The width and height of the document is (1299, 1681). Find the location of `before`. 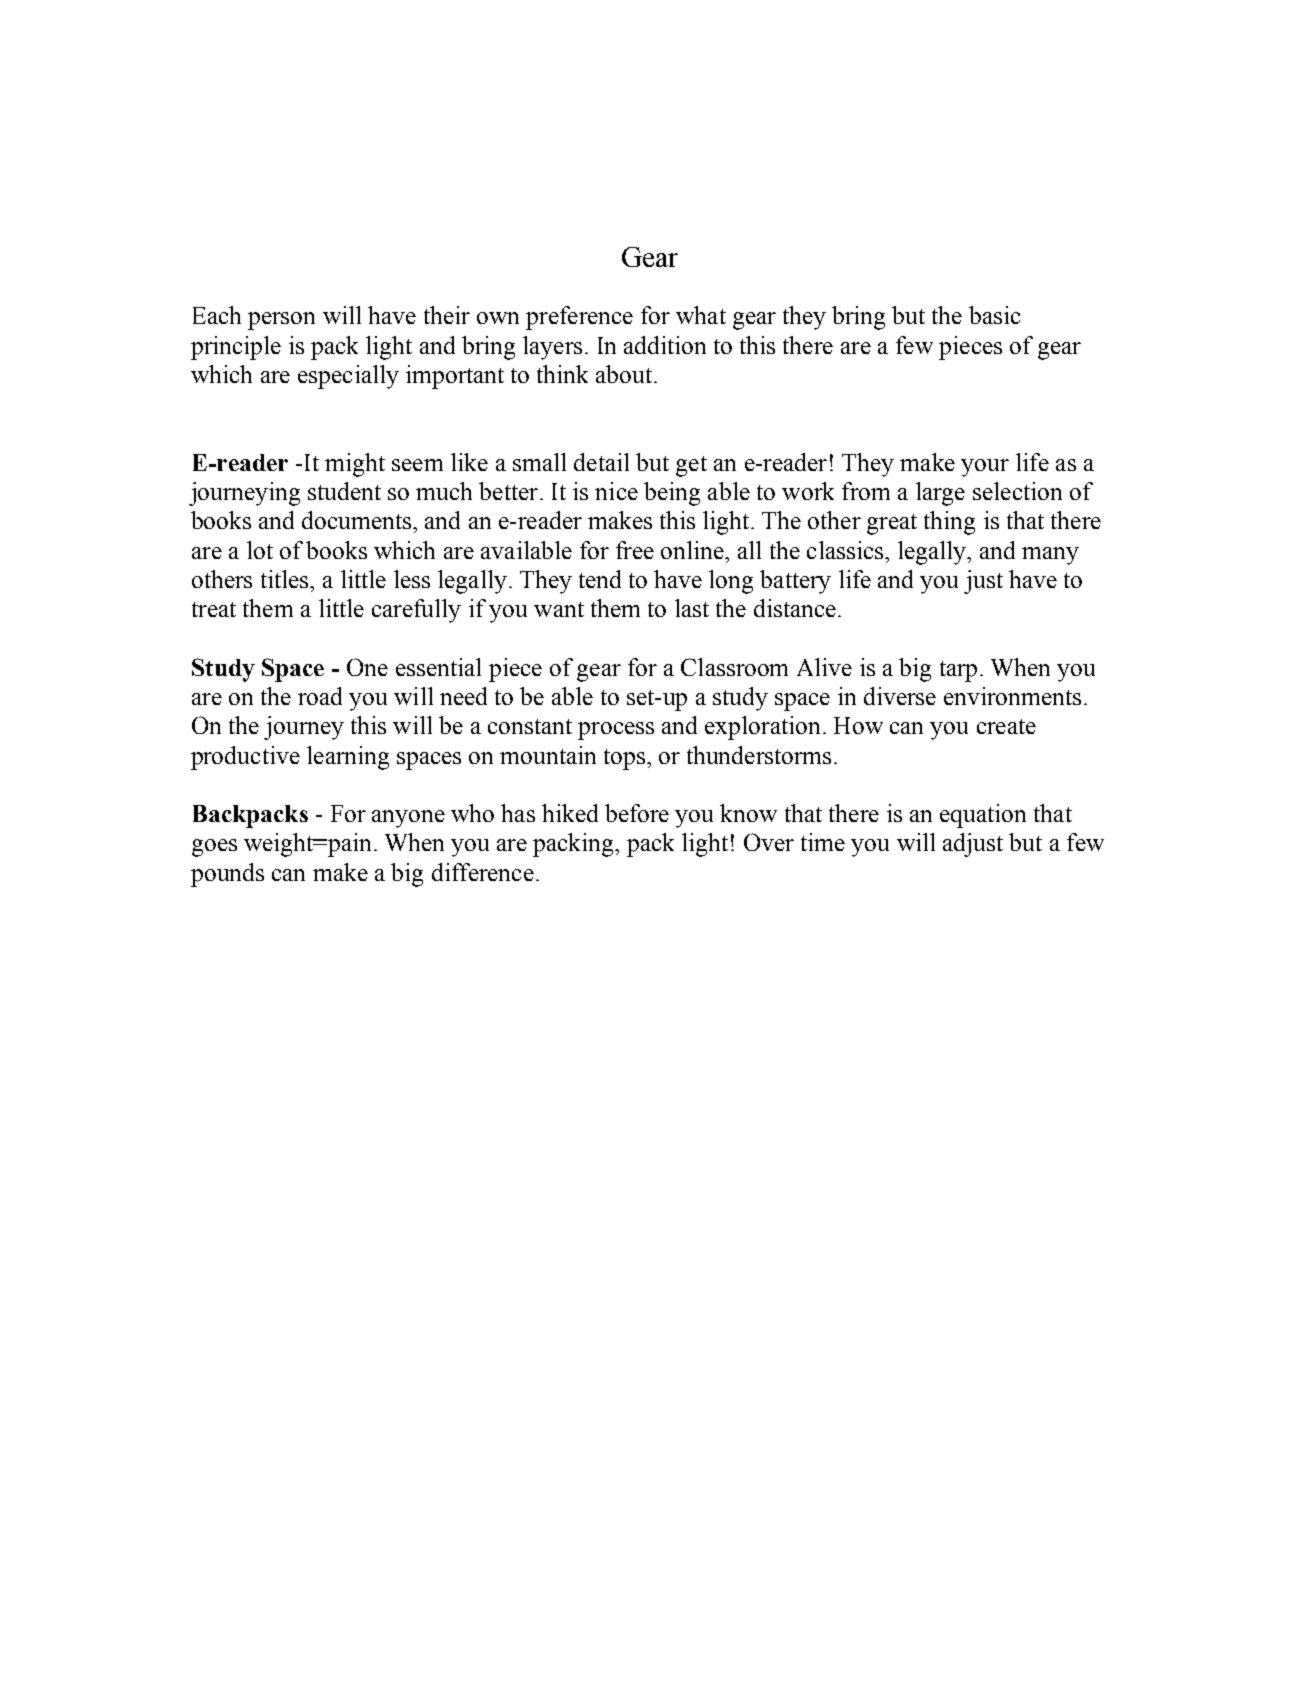

before is located at coordinates (637, 813).
